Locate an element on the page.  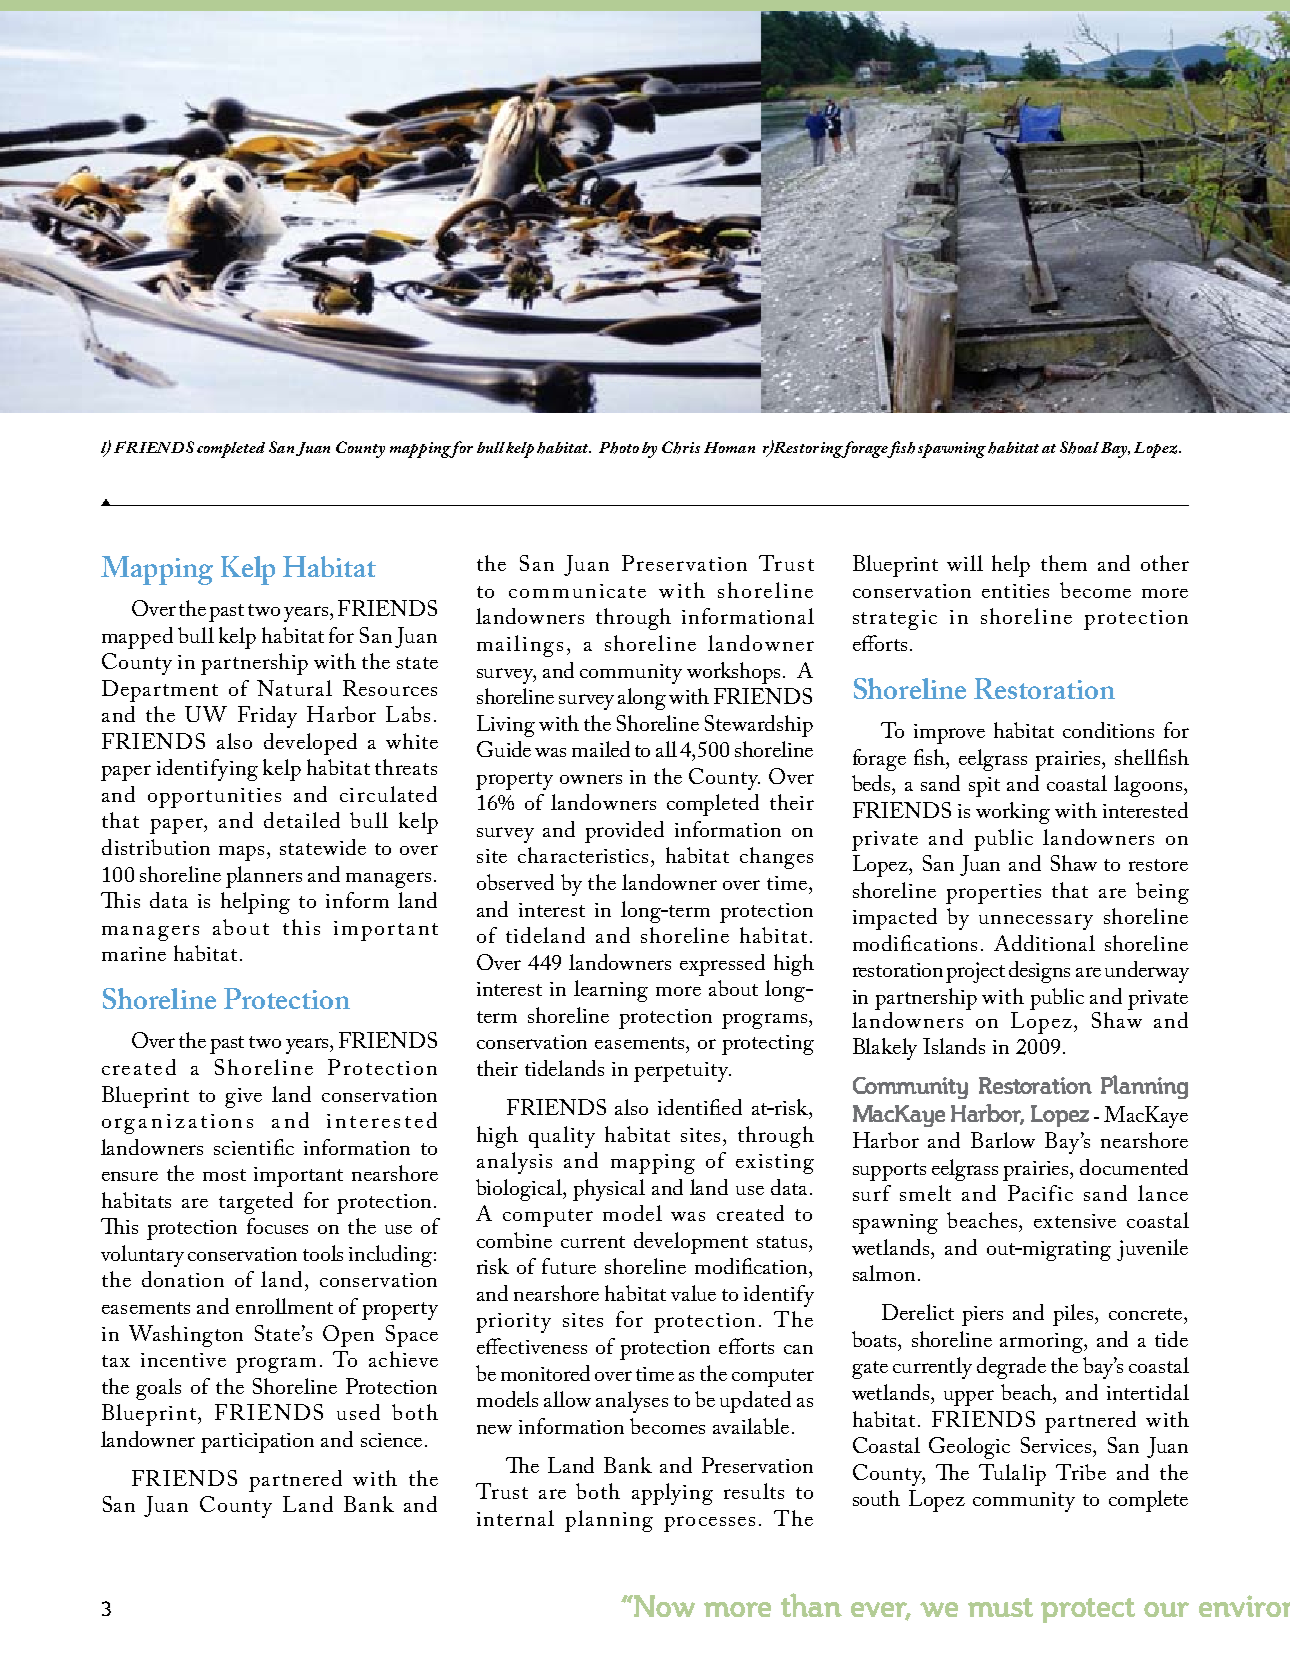
mapped is located at coordinates (137, 638).
